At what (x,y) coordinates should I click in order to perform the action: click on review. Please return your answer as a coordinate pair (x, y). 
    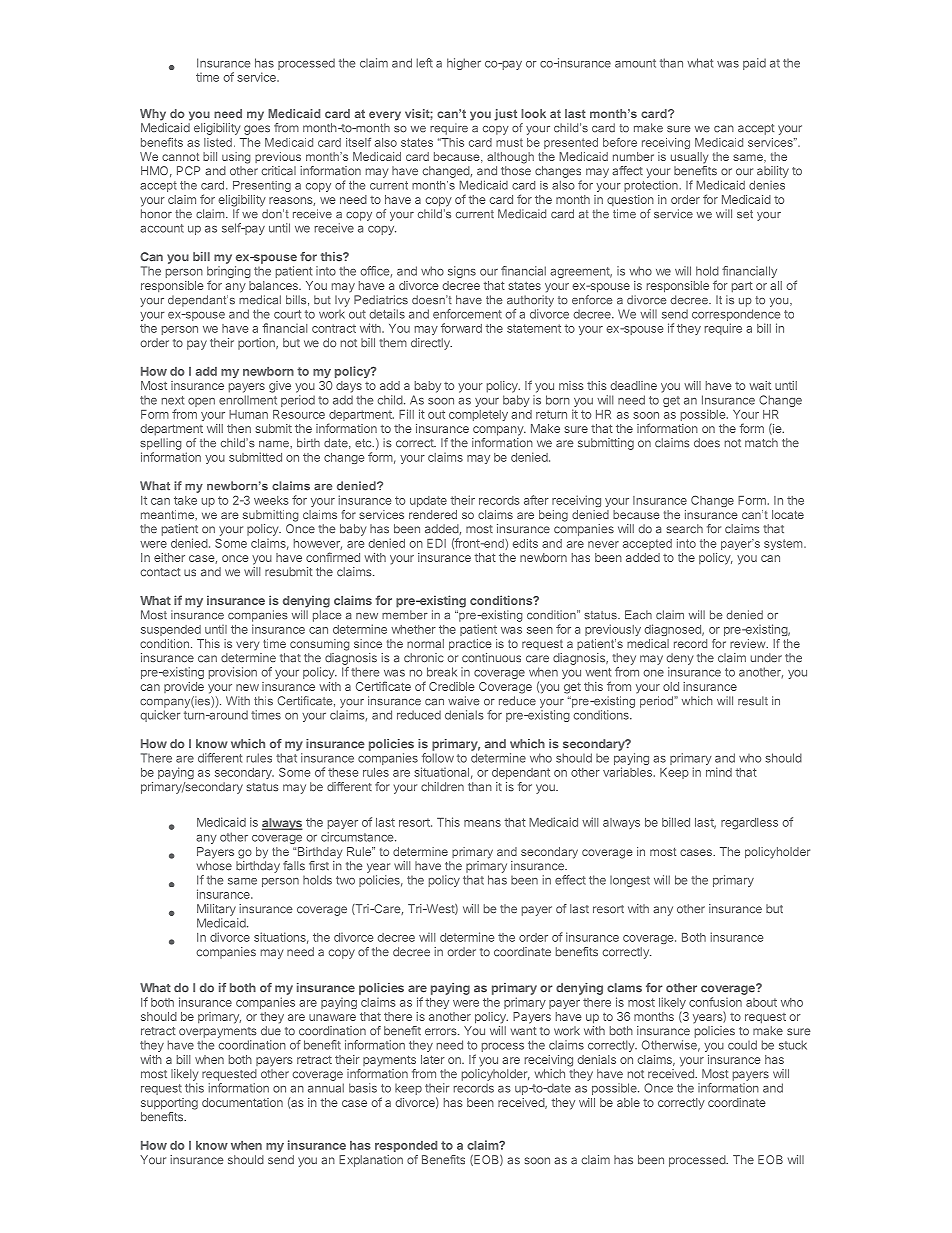
    Looking at the image, I should click on (749, 643).
